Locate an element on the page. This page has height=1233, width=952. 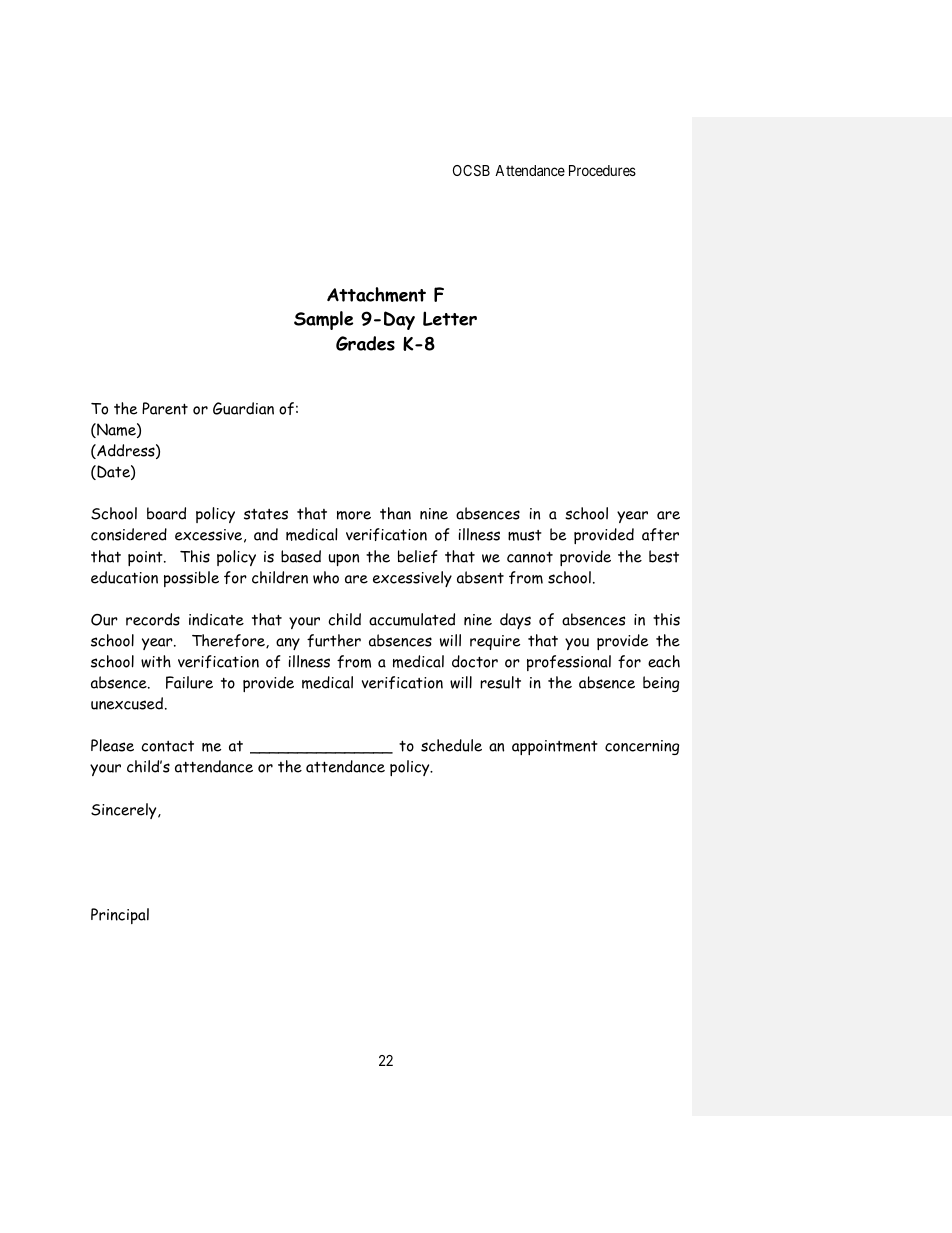
Principal is located at coordinates (120, 916).
